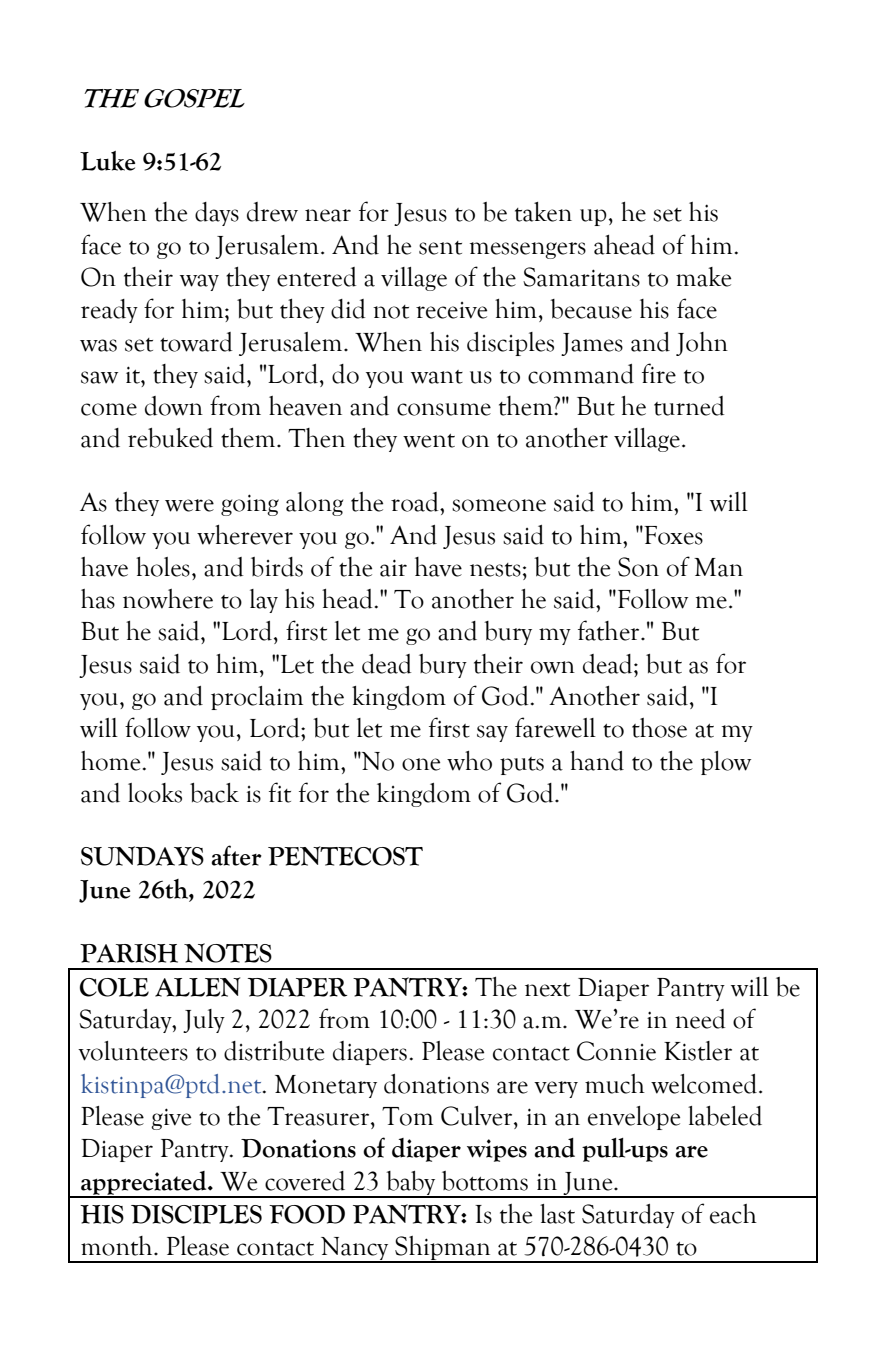 The width and height of the screenshot is (887, 1372). Describe the element at coordinates (411, 1184) in the screenshot. I see `baby` at that location.
